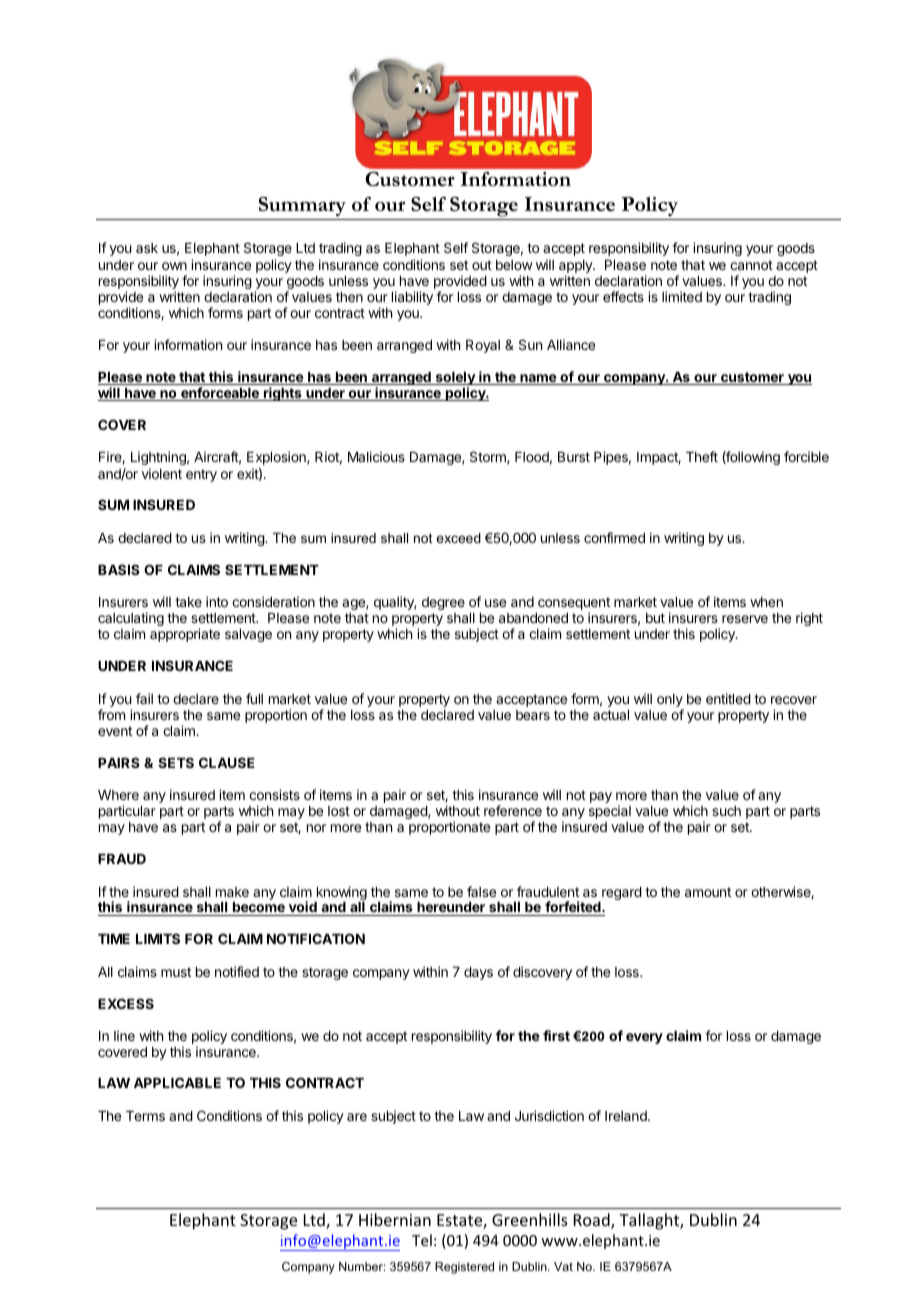 The image size is (924, 1308). What do you see at coordinates (201, 475) in the page?
I see `entry` at bounding box center [201, 475].
